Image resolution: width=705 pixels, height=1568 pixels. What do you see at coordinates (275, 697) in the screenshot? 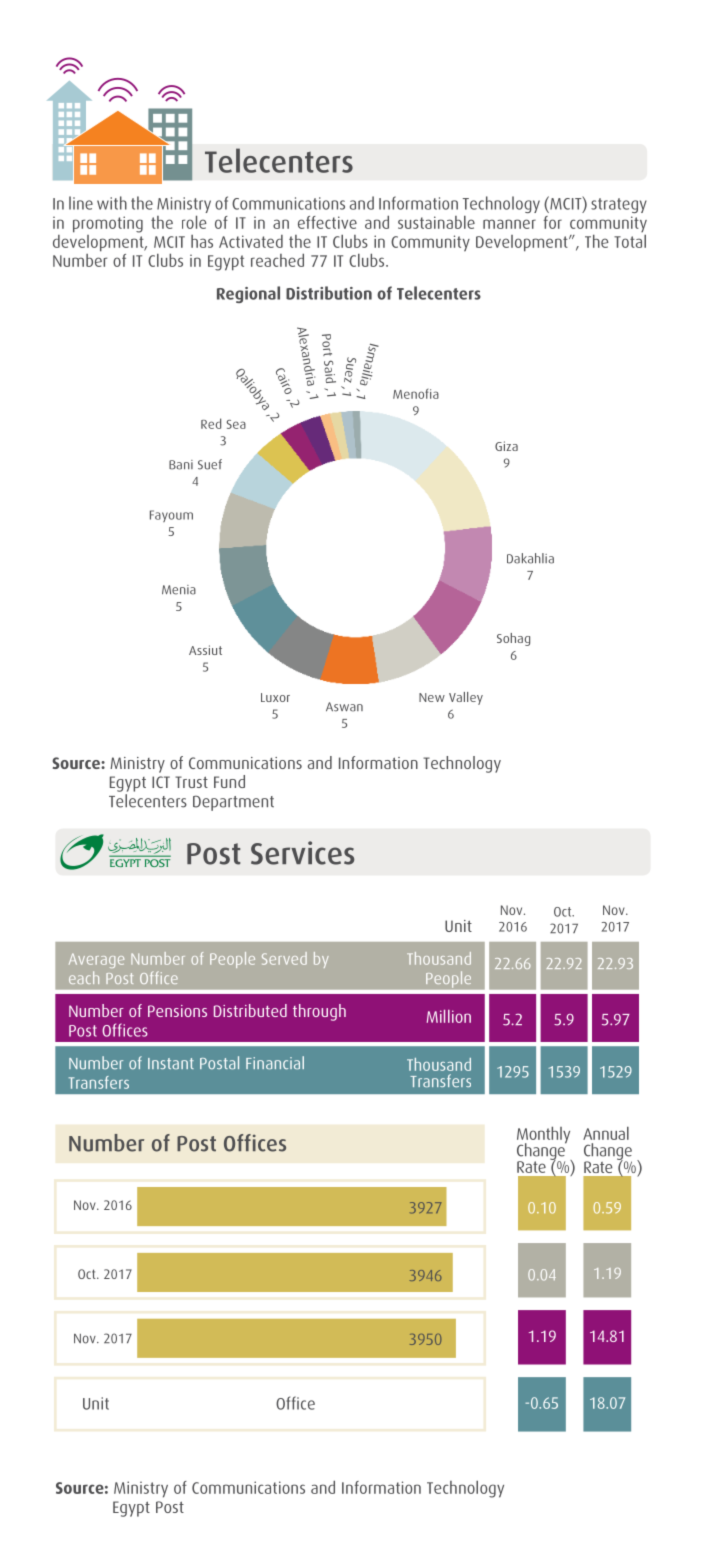
I see `Luxor` at bounding box center [275, 697].
